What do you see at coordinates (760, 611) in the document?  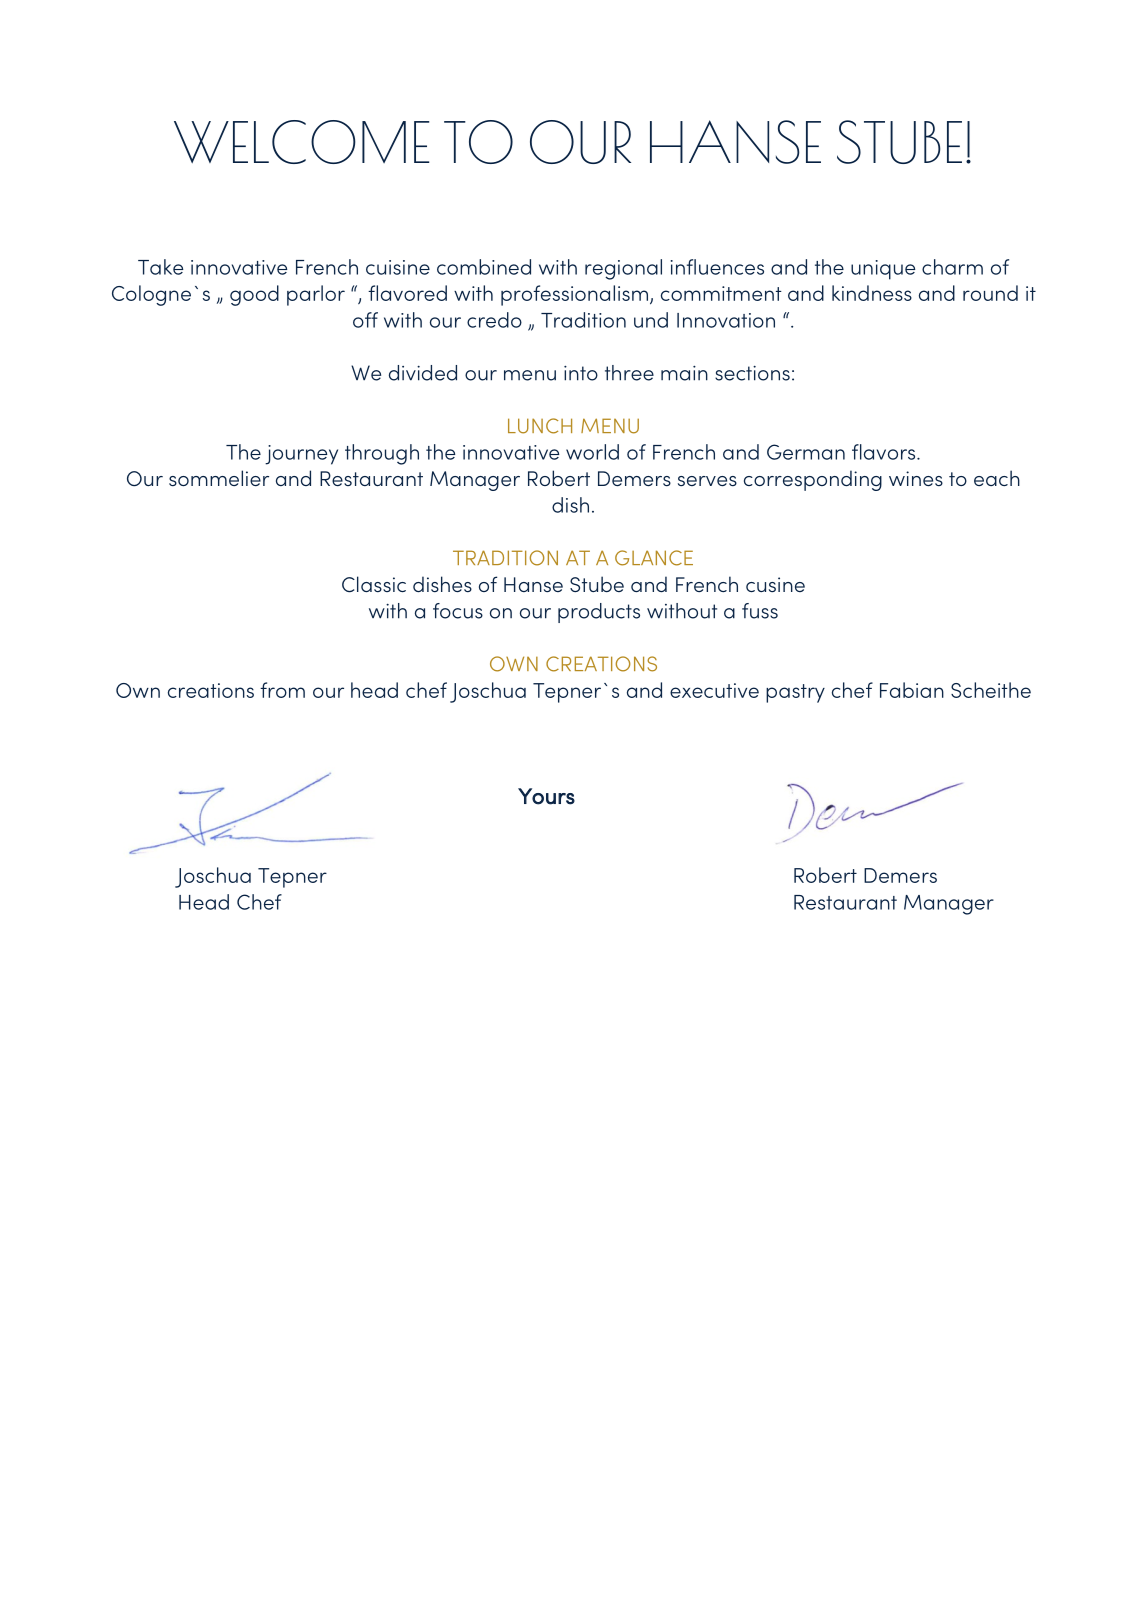 I see `fuss` at bounding box center [760, 611].
